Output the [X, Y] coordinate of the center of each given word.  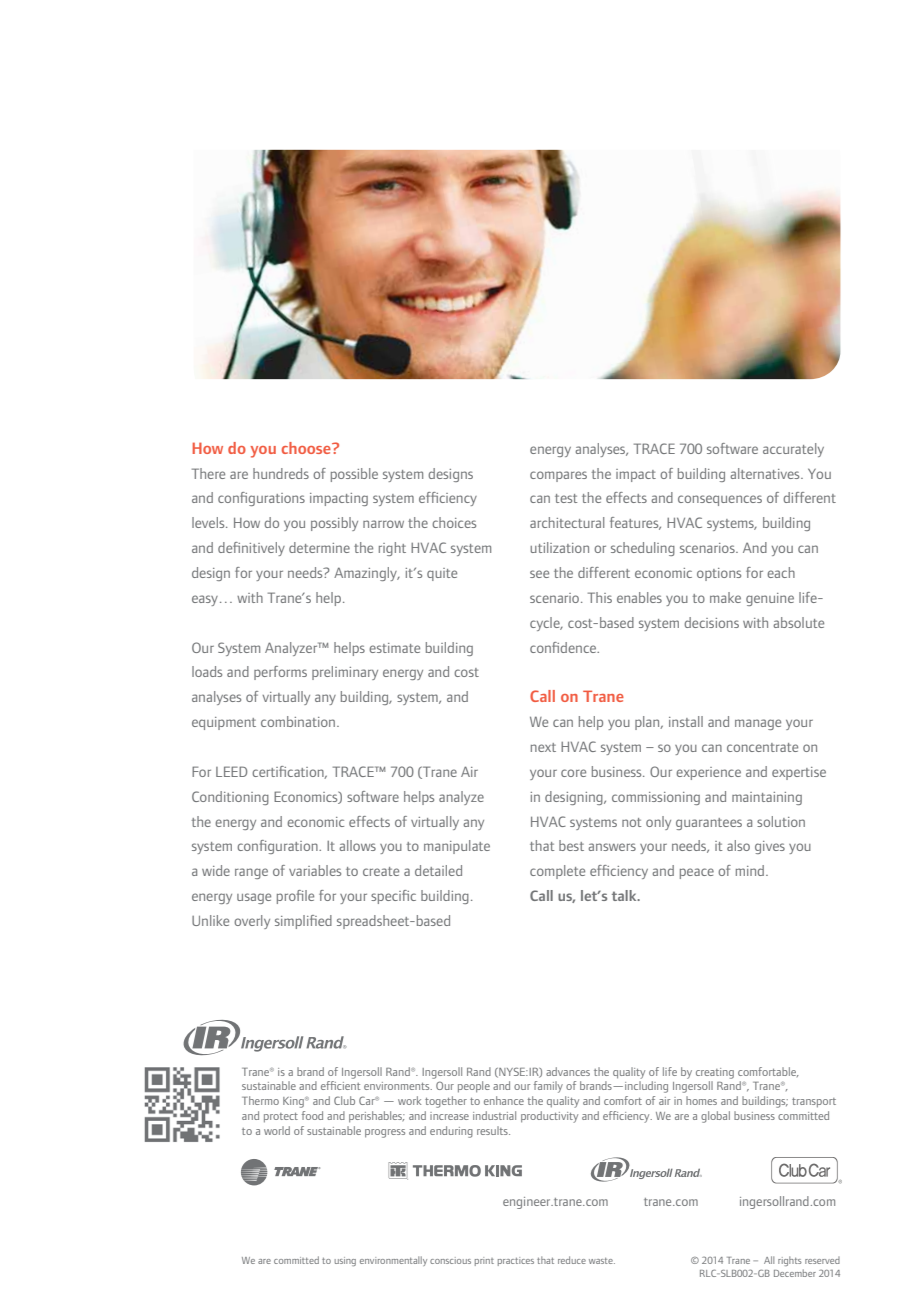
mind [750, 870]
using [345, 1261]
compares [558, 476]
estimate [394, 648]
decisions [711, 622]
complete [557, 872]
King [294, 1102]
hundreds [281, 473]
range [251, 873]
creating [715, 1073]
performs [280, 673]
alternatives [766, 473]
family [548, 1087]
